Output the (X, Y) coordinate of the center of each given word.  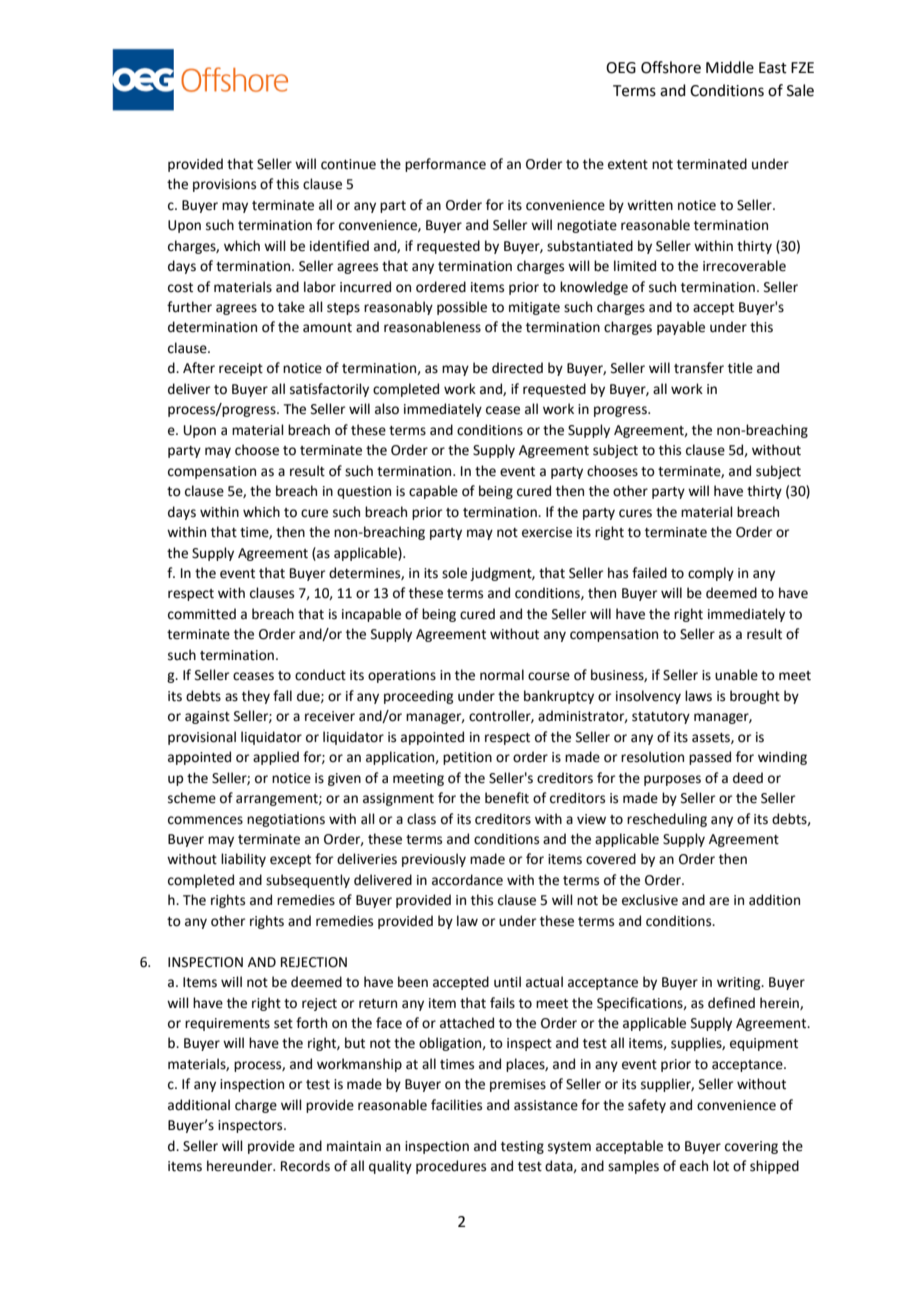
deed (748, 778)
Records (305, 1166)
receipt (241, 369)
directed (517, 368)
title (740, 368)
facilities (456, 1105)
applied (276, 758)
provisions (224, 185)
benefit (507, 798)
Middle (730, 67)
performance (445, 165)
